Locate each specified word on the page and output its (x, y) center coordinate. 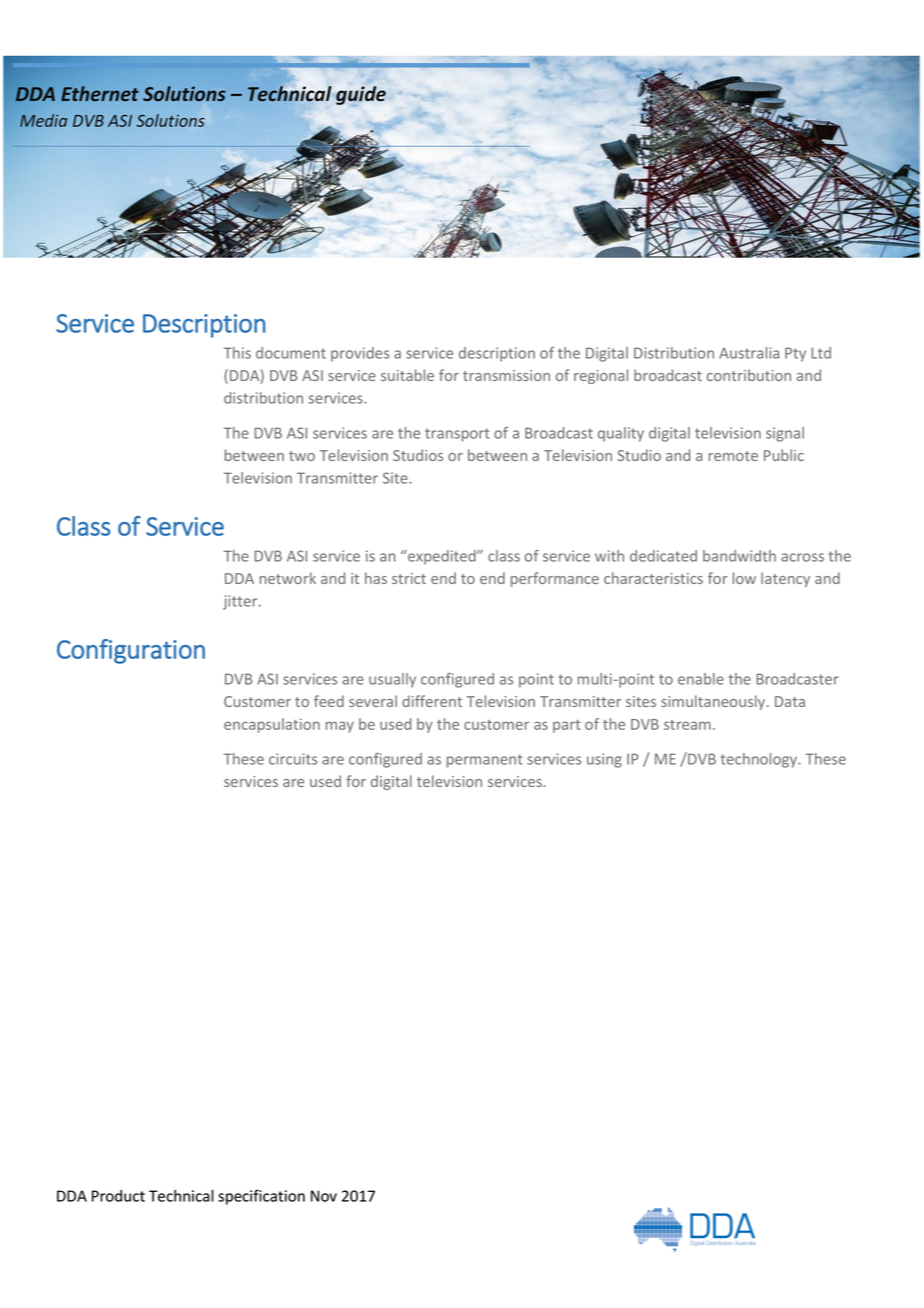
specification (261, 1197)
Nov (324, 1196)
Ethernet (100, 93)
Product (118, 1196)
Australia (749, 353)
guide (361, 95)
